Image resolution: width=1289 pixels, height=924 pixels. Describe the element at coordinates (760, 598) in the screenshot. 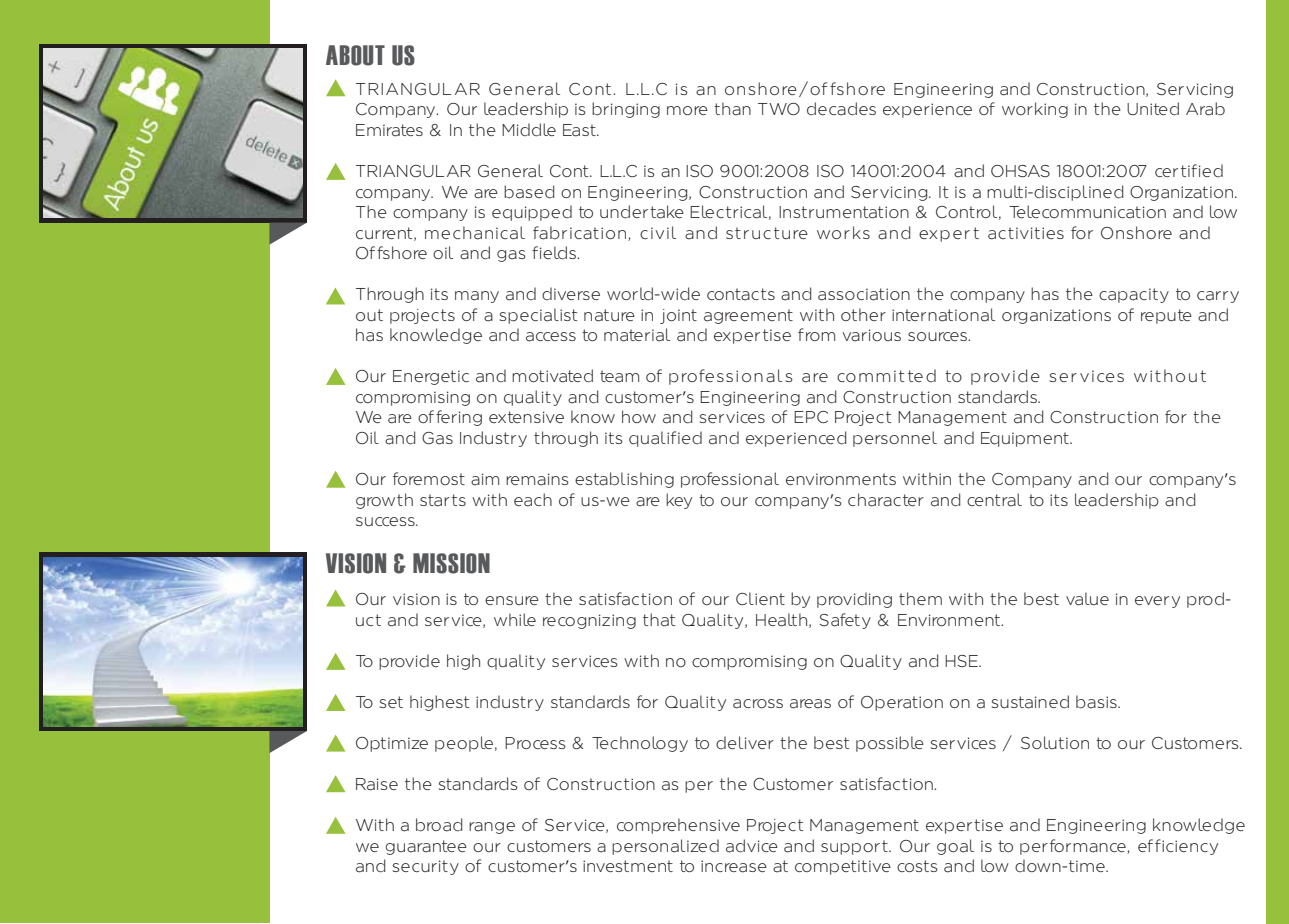

I see `Client` at that location.
